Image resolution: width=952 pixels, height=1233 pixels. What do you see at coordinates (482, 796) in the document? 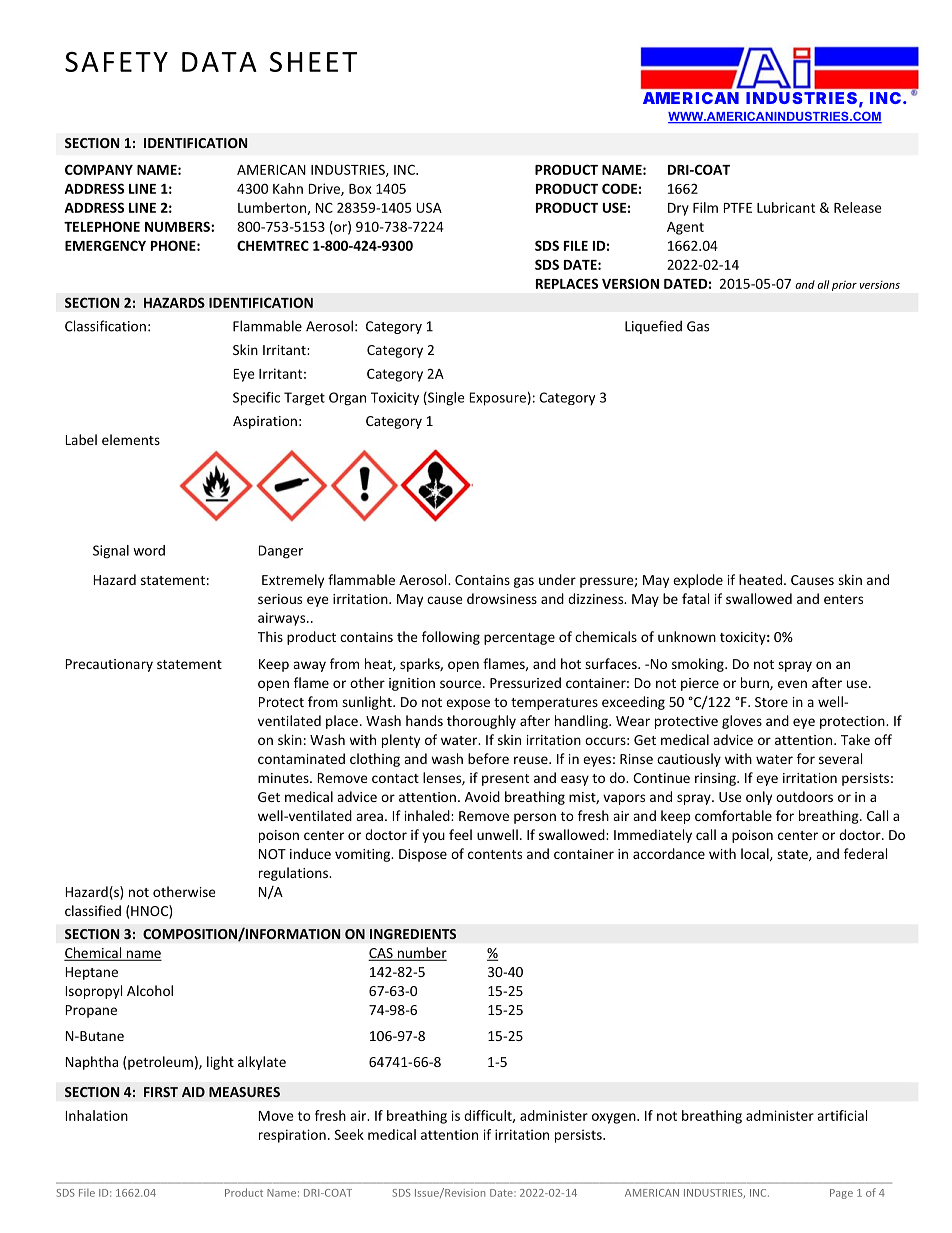
I see `Avoid` at bounding box center [482, 796].
